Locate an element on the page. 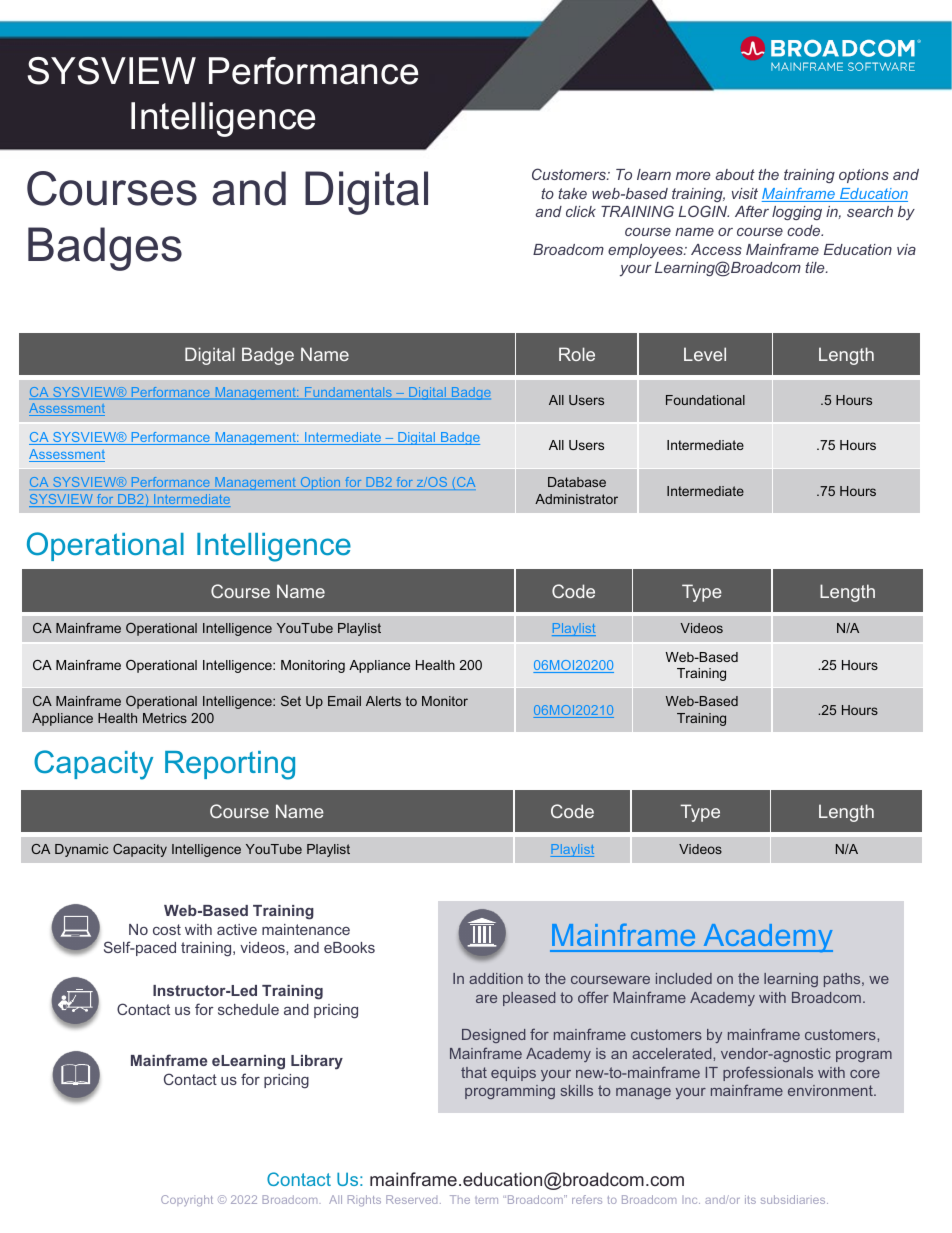 This page has height=1233, width=952. Role is located at coordinates (577, 354).
